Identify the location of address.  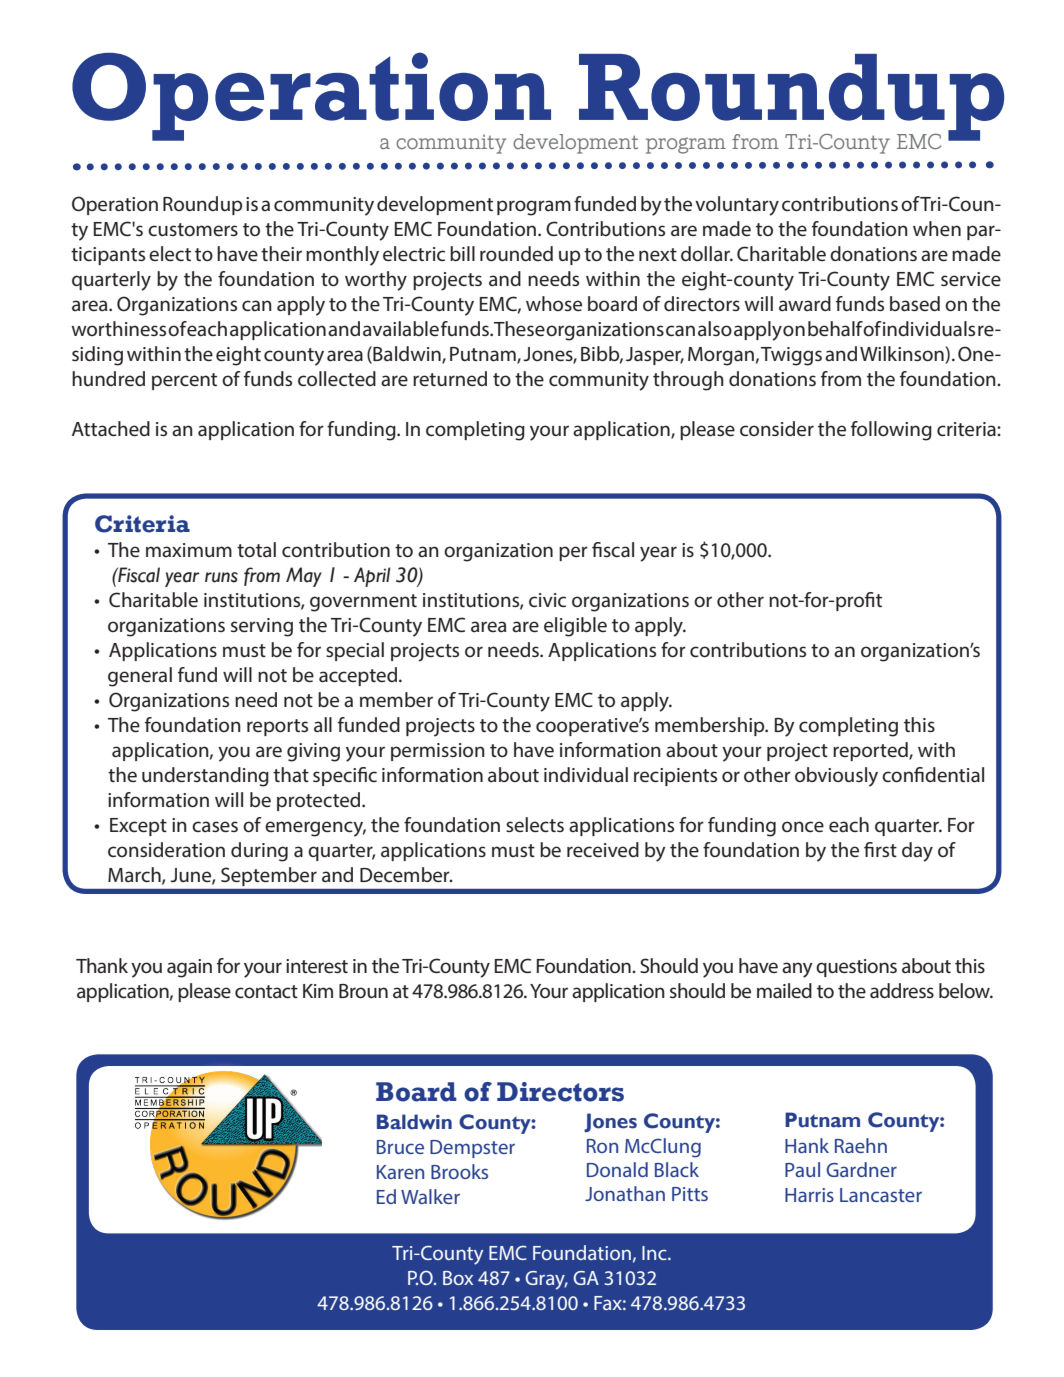
(902, 991).
